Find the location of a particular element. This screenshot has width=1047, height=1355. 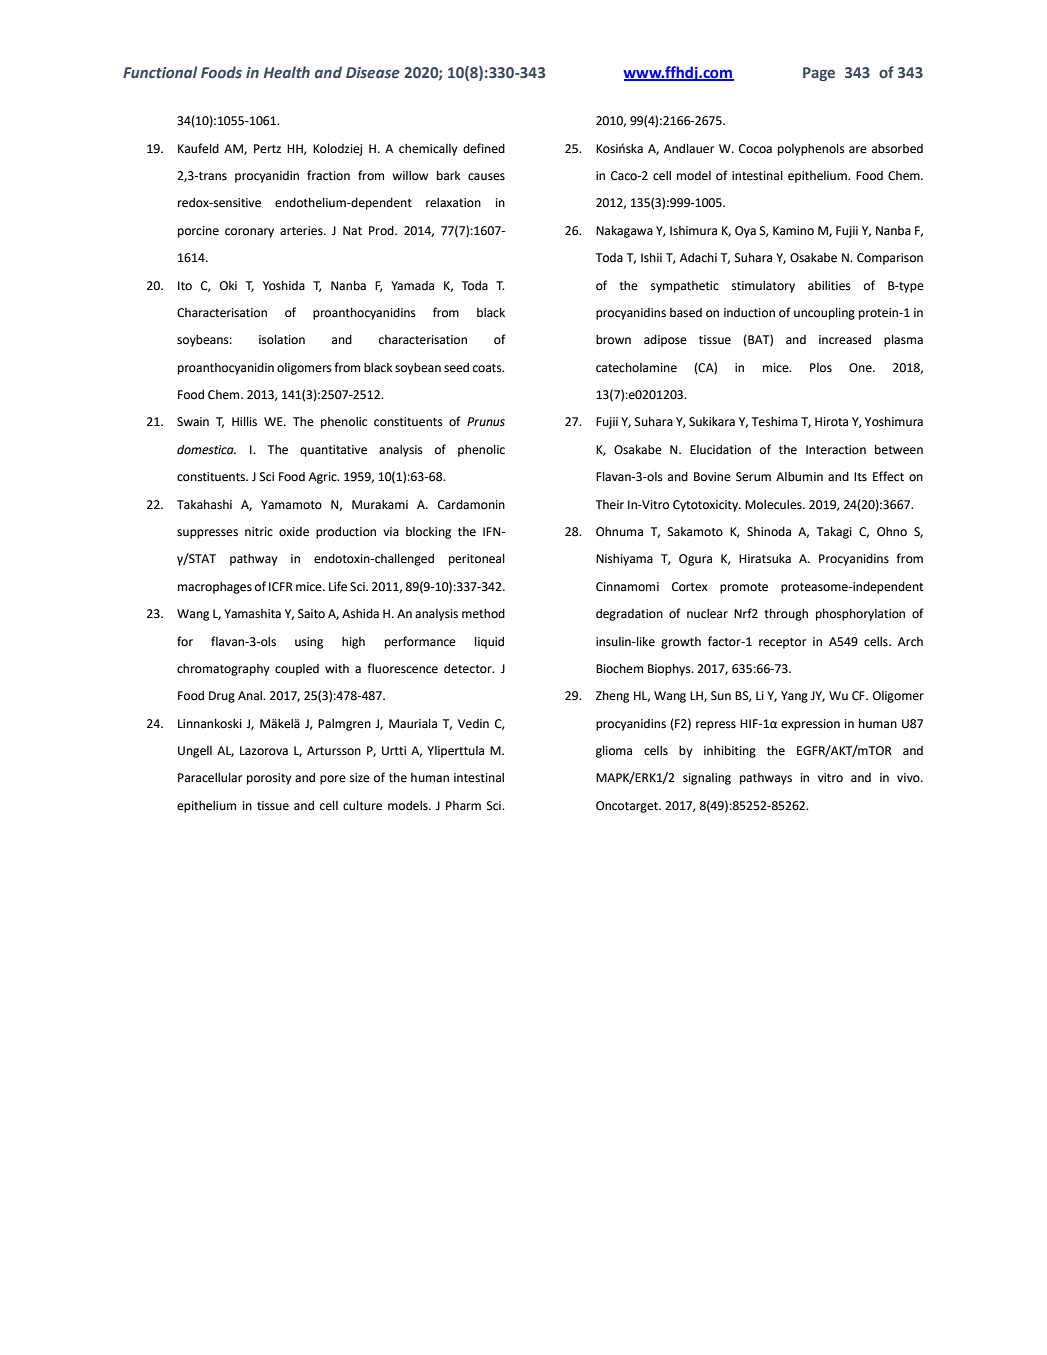

brown is located at coordinates (613, 340).
